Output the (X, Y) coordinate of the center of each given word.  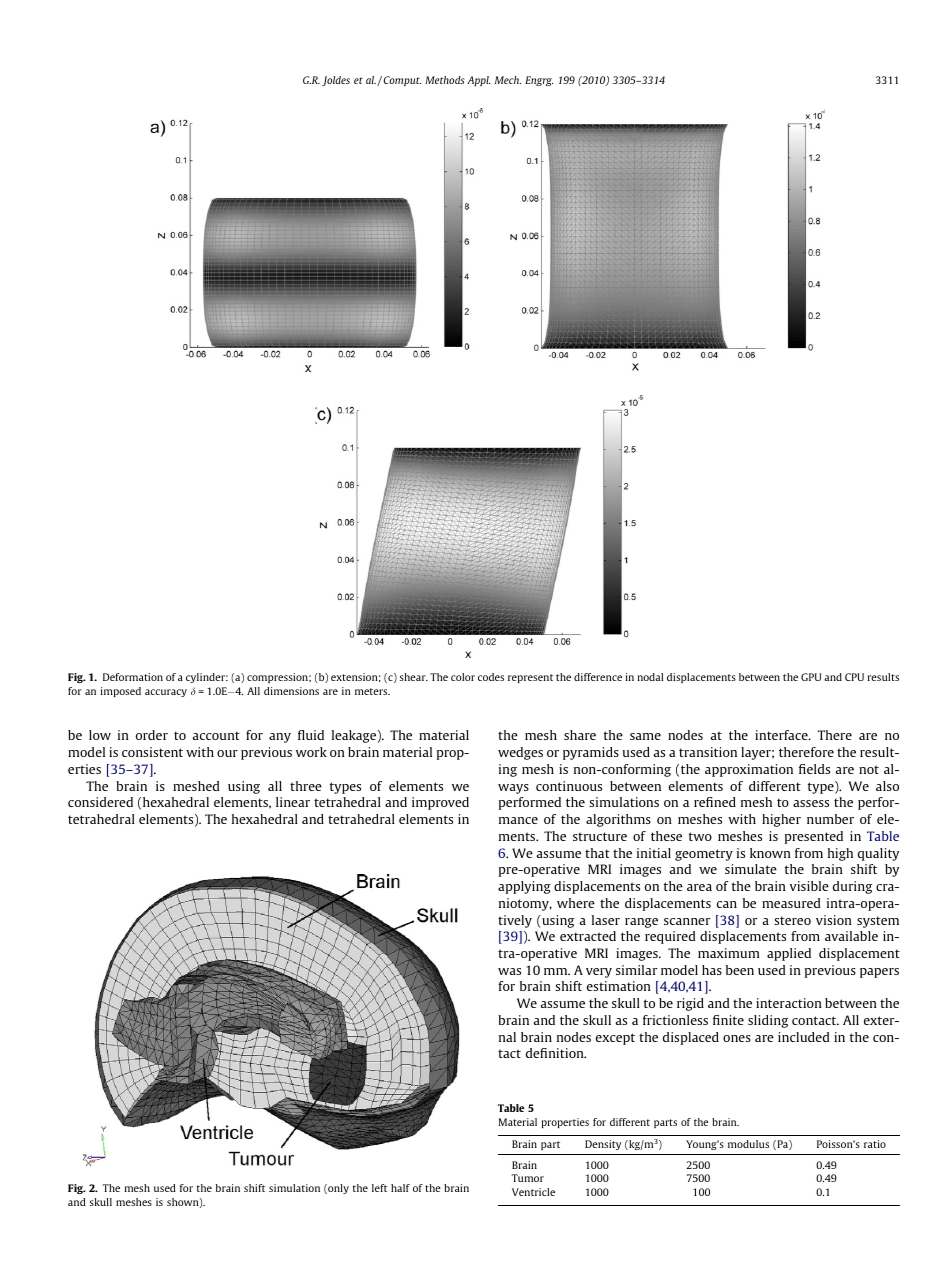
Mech (508, 80)
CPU (854, 677)
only (337, 1189)
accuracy (166, 693)
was (509, 971)
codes (491, 677)
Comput (402, 81)
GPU (811, 677)
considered (100, 802)
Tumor (527, 1178)
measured (791, 903)
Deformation (133, 677)
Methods (445, 80)
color (463, 677)
